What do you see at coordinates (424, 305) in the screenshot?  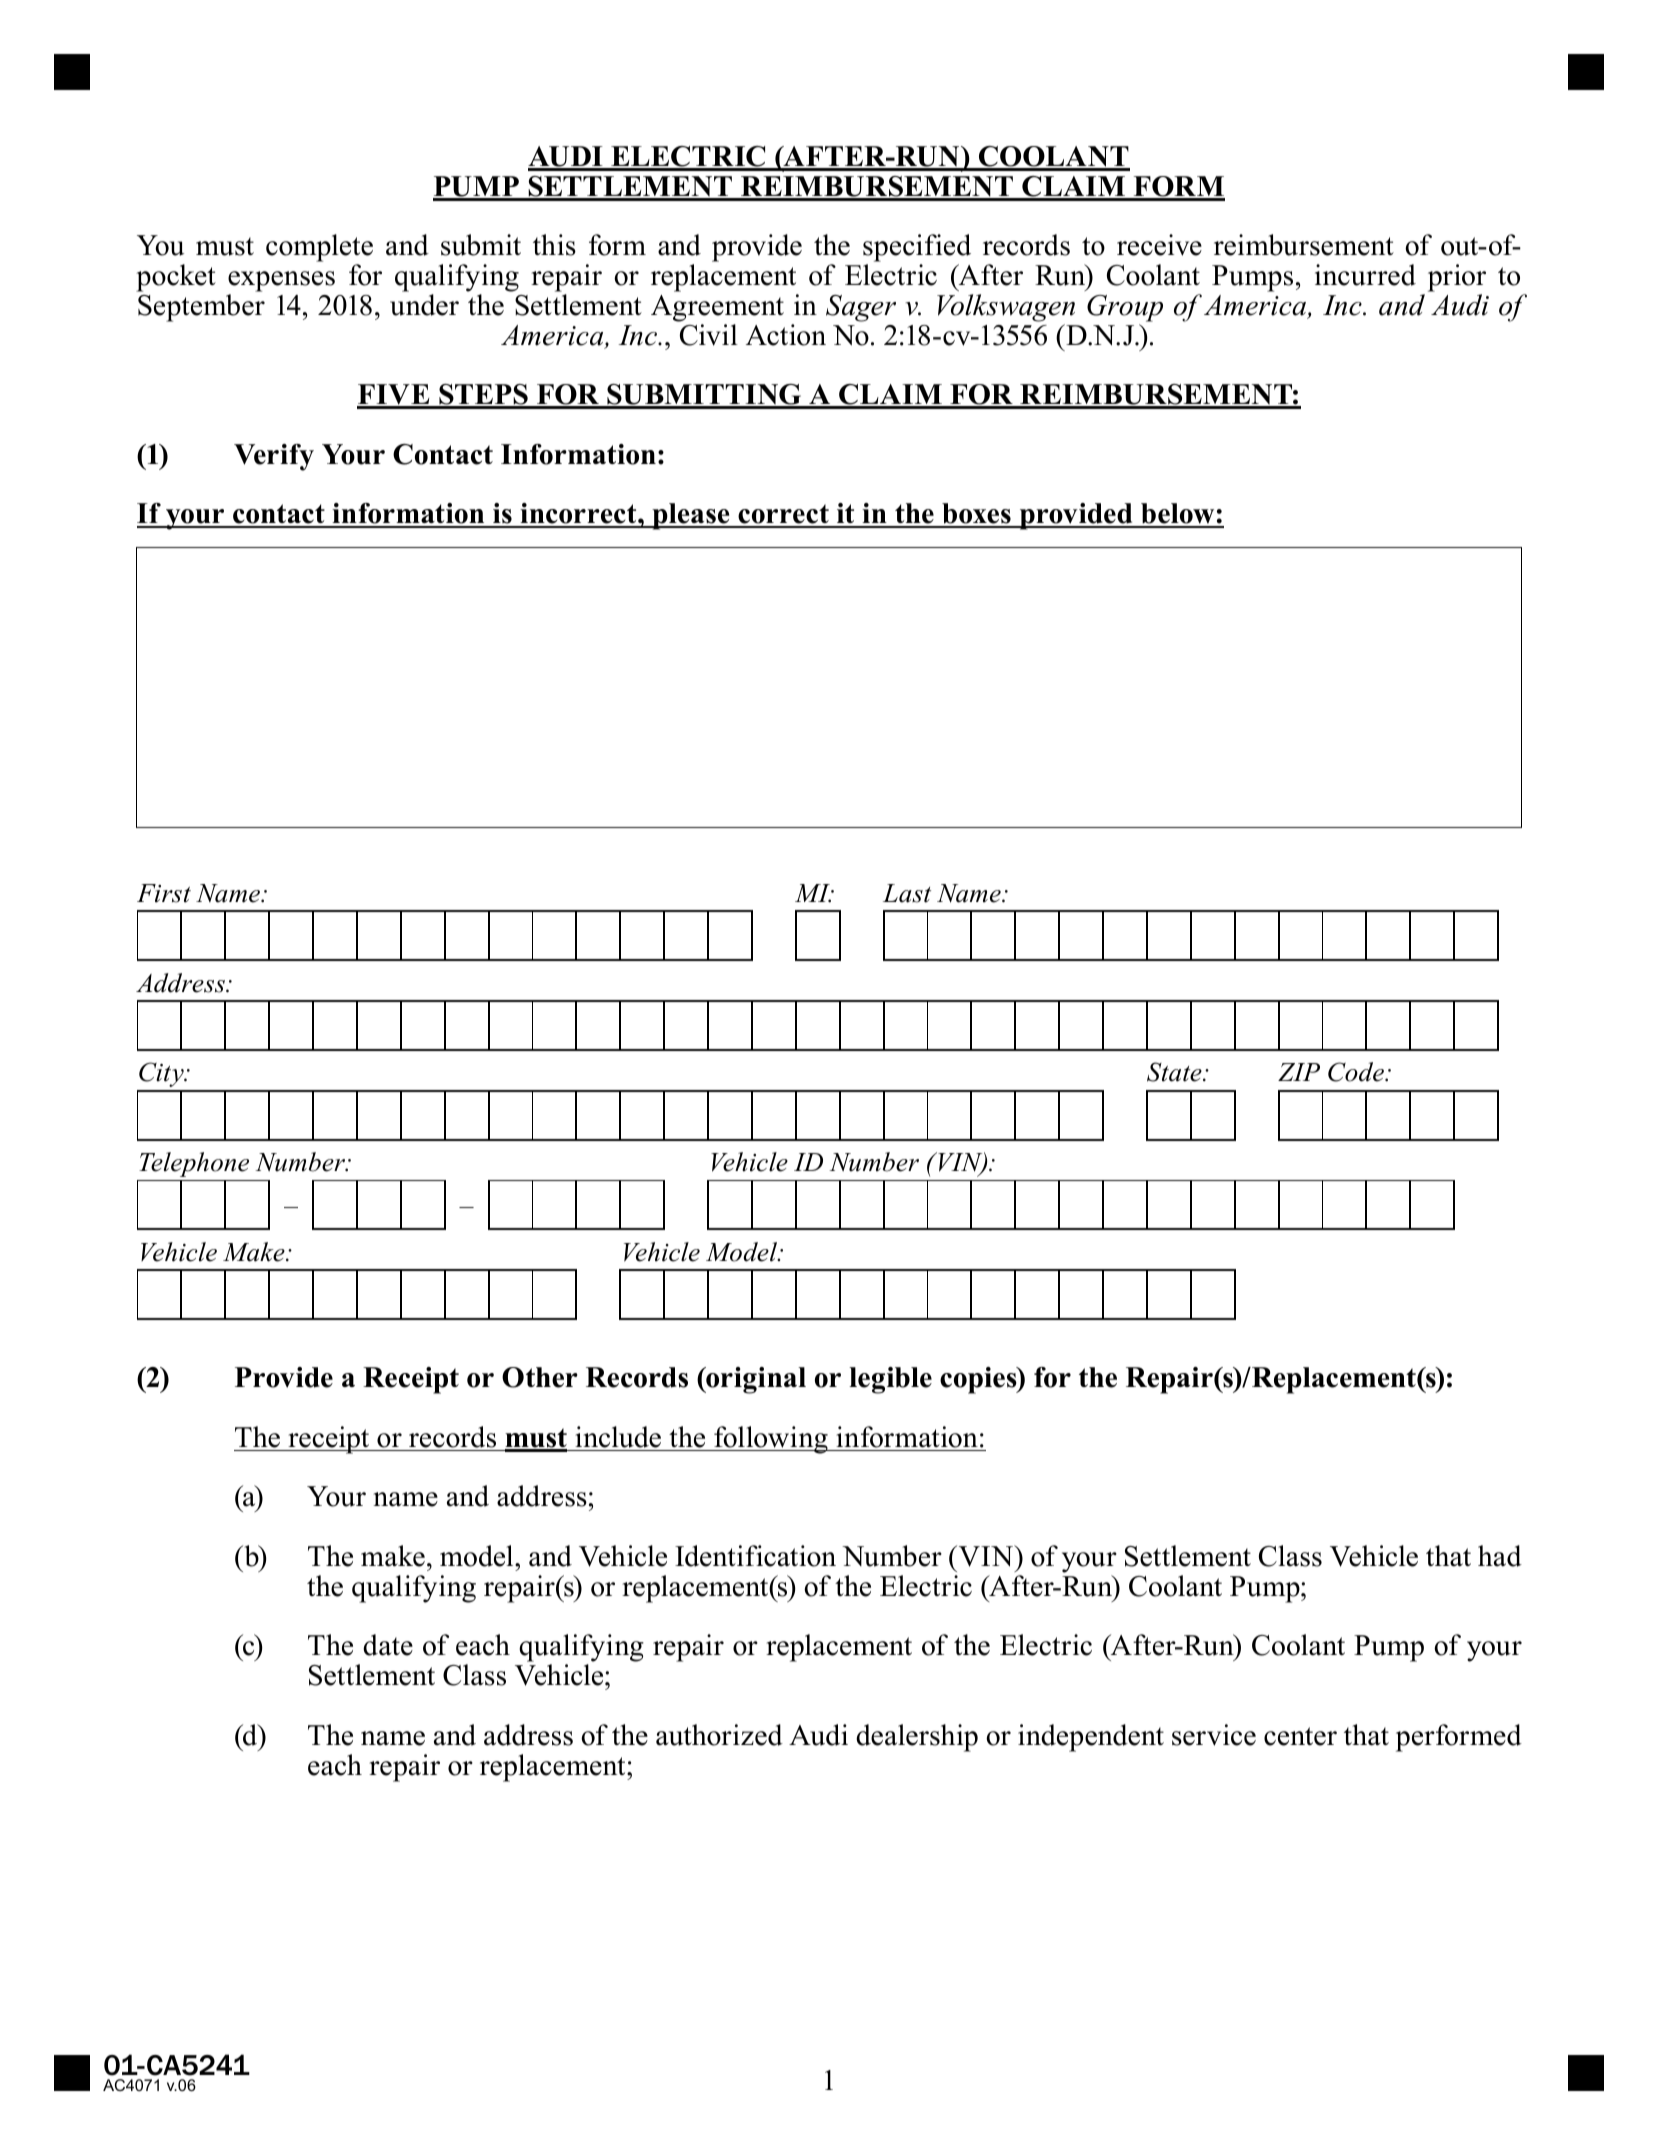 I see `under` at bounding box center [424, 305].
